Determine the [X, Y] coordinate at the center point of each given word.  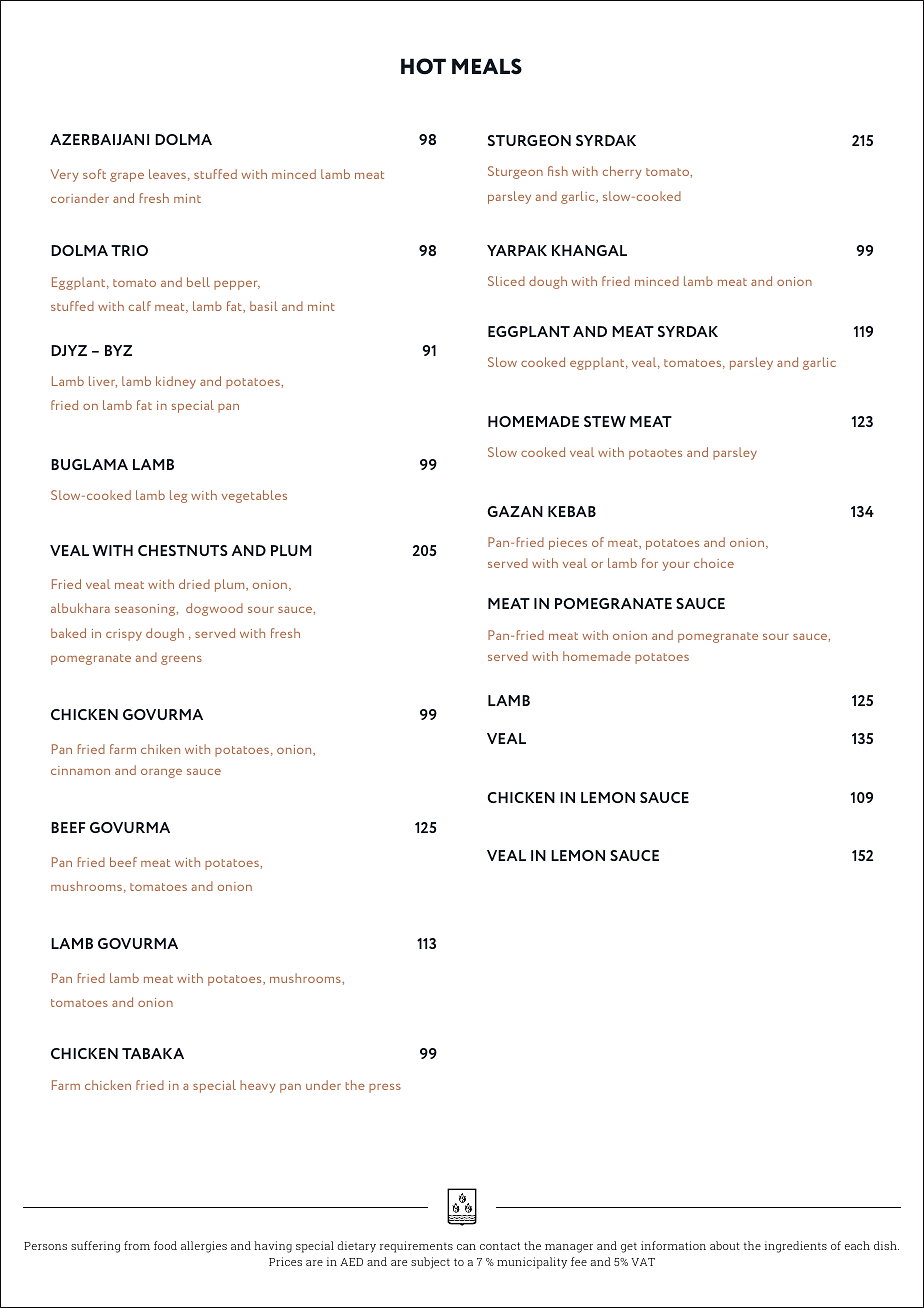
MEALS [487, 66]
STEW [605, 421]
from [137, 1245]
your [675, 566]
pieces [568, 544]
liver [103, 382]
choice [714, 563]
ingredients [796, 1247]
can [466, 1247]
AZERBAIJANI [99, 139]
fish [558, 171]
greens [181, 660]
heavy [258, 1086]
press [385, 1088]
